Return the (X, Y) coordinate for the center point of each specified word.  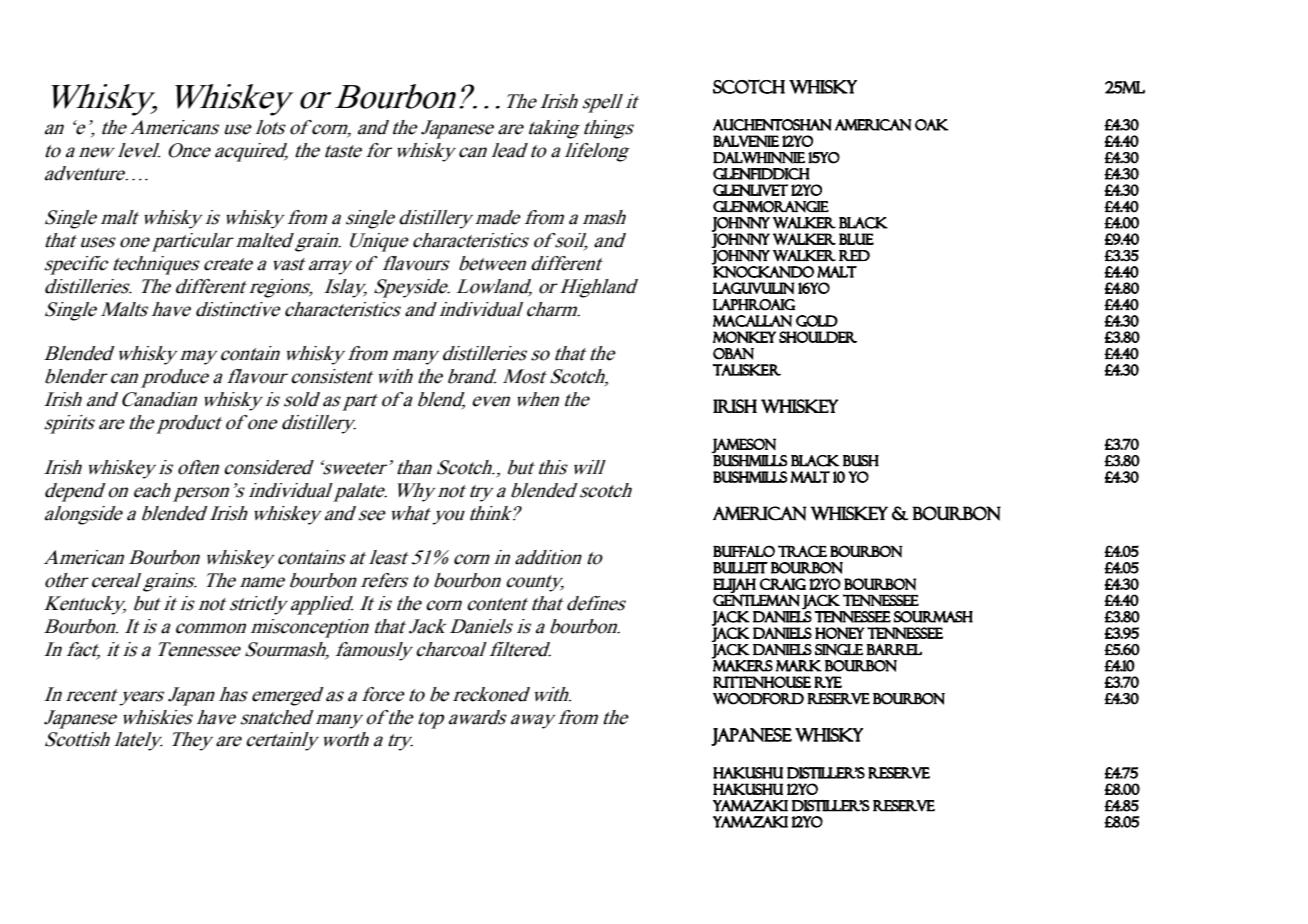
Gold (817, 321)
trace (802, 551)
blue (856, 239)
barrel (894, 649)
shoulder (818, 337)
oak (931, 125)
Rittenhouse (762, 682)
